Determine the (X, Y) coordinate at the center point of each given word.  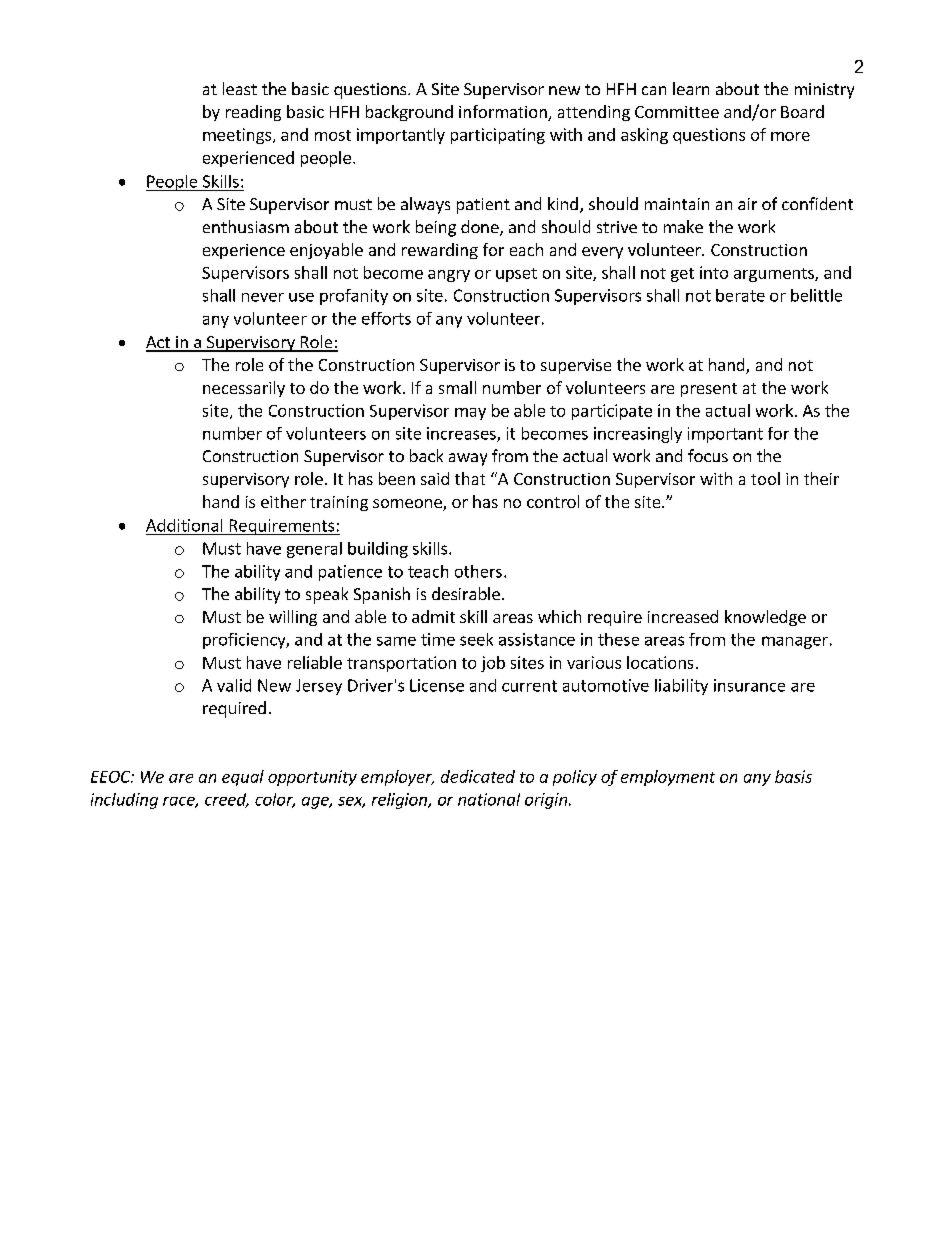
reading (253, 113)
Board (802, 111)
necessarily (244, 389)
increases (462, 434)
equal (243, 778)
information (504, 113)
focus (708, 455)
